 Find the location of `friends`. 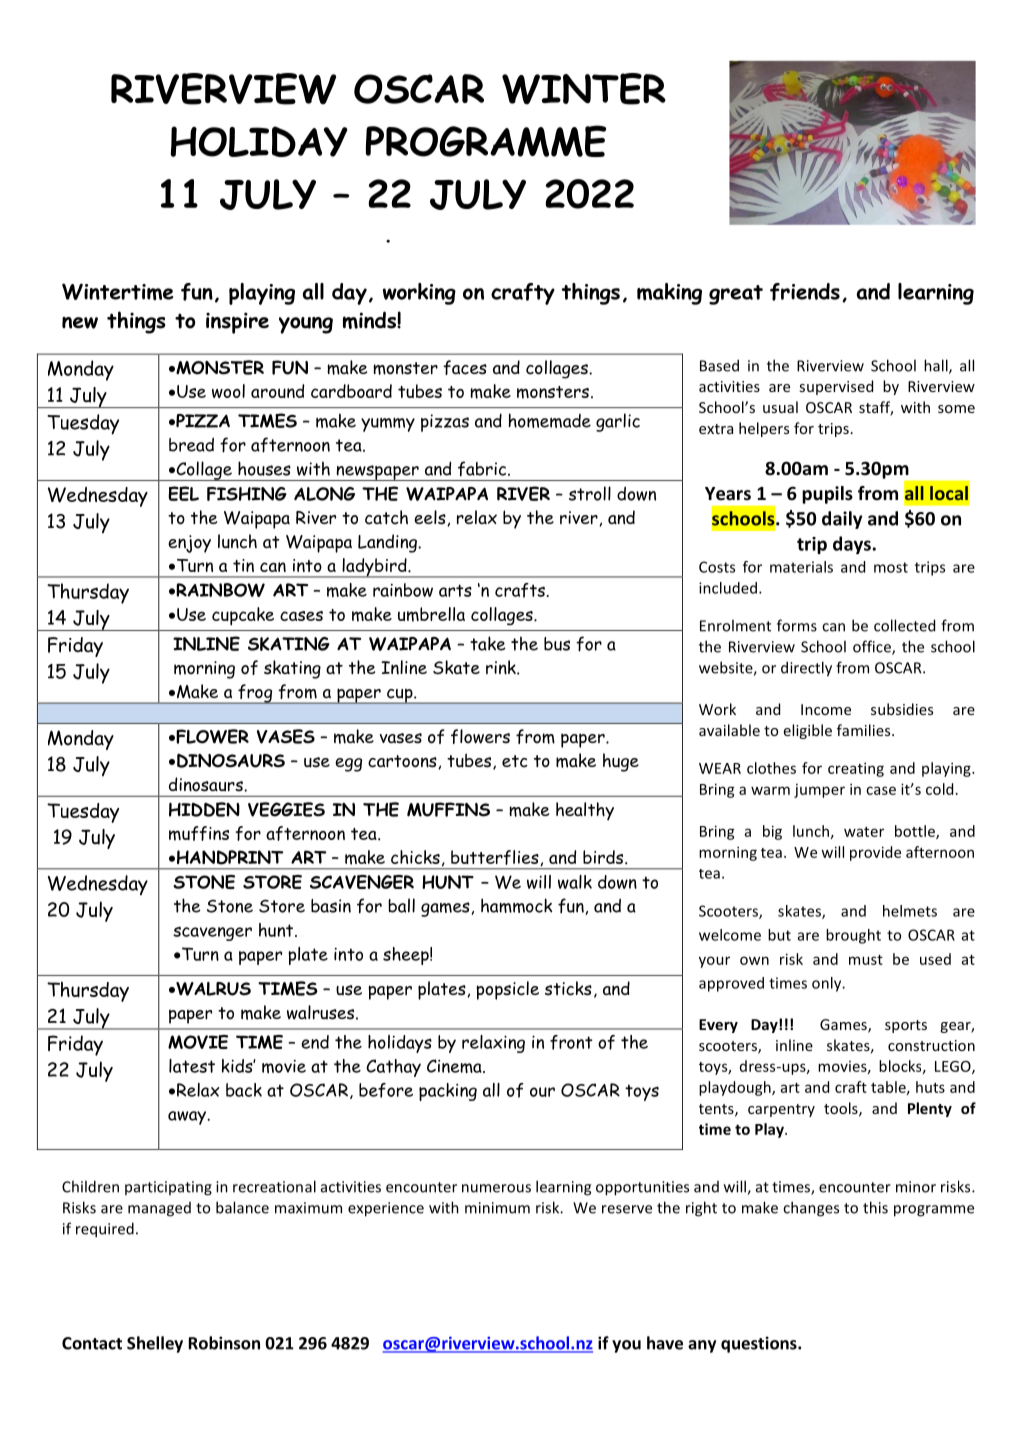

friends is located at coordinates (805, 292).
